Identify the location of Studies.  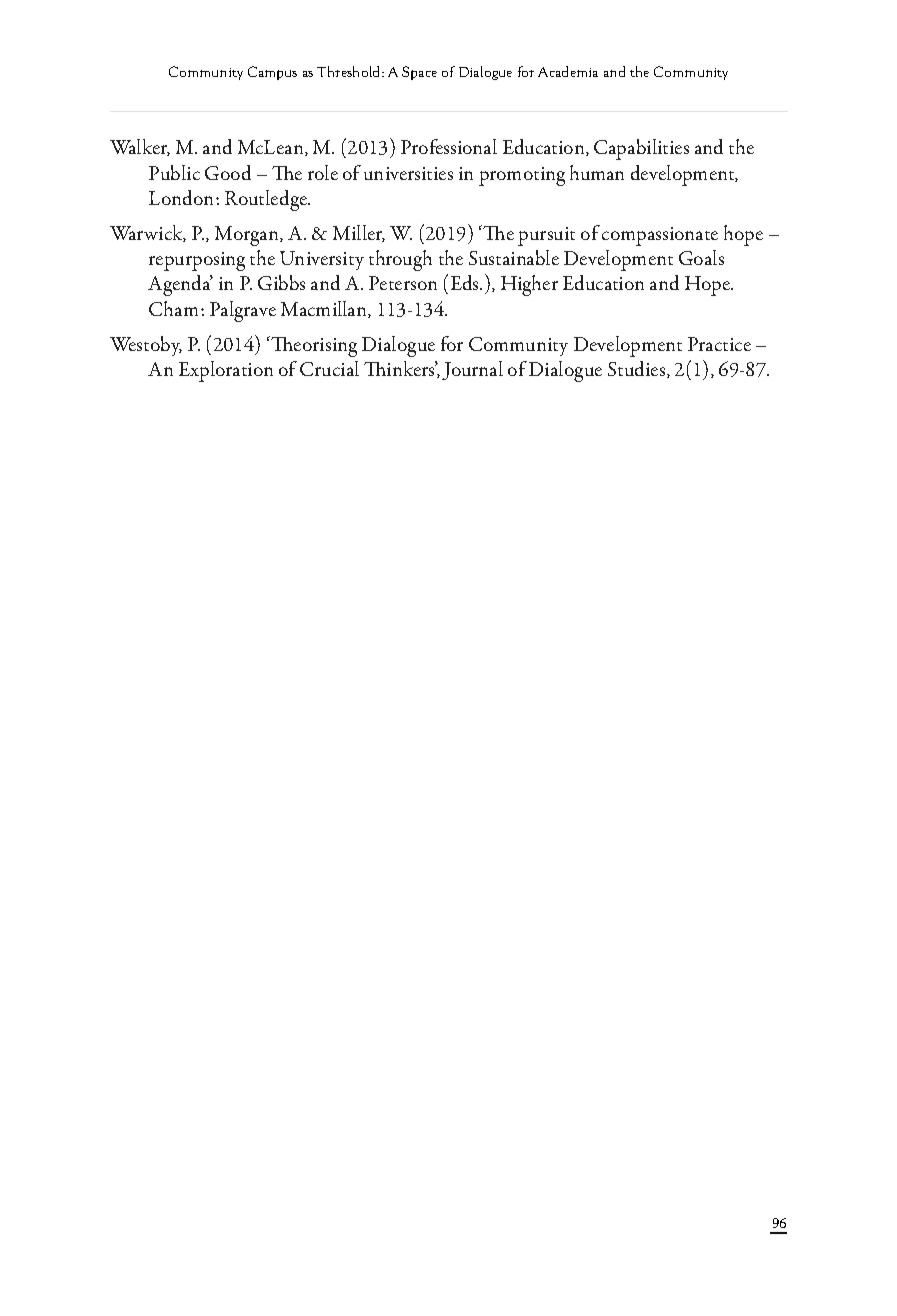
(638, 369).
